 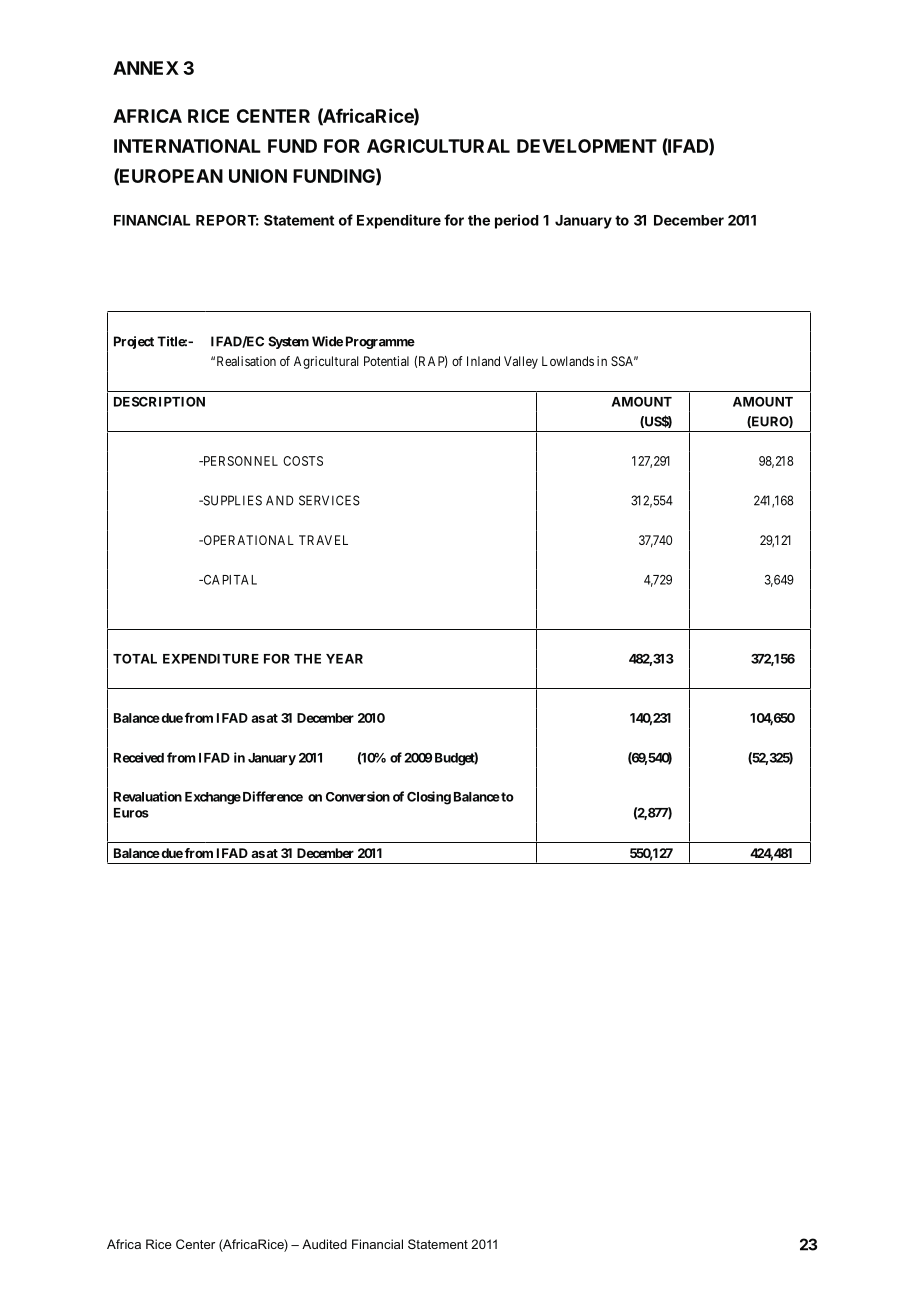 What do you see at coordinates (587, 146) in the screenshot?
I see `DEVELOPMENT` at bounding box center [587, 146].
